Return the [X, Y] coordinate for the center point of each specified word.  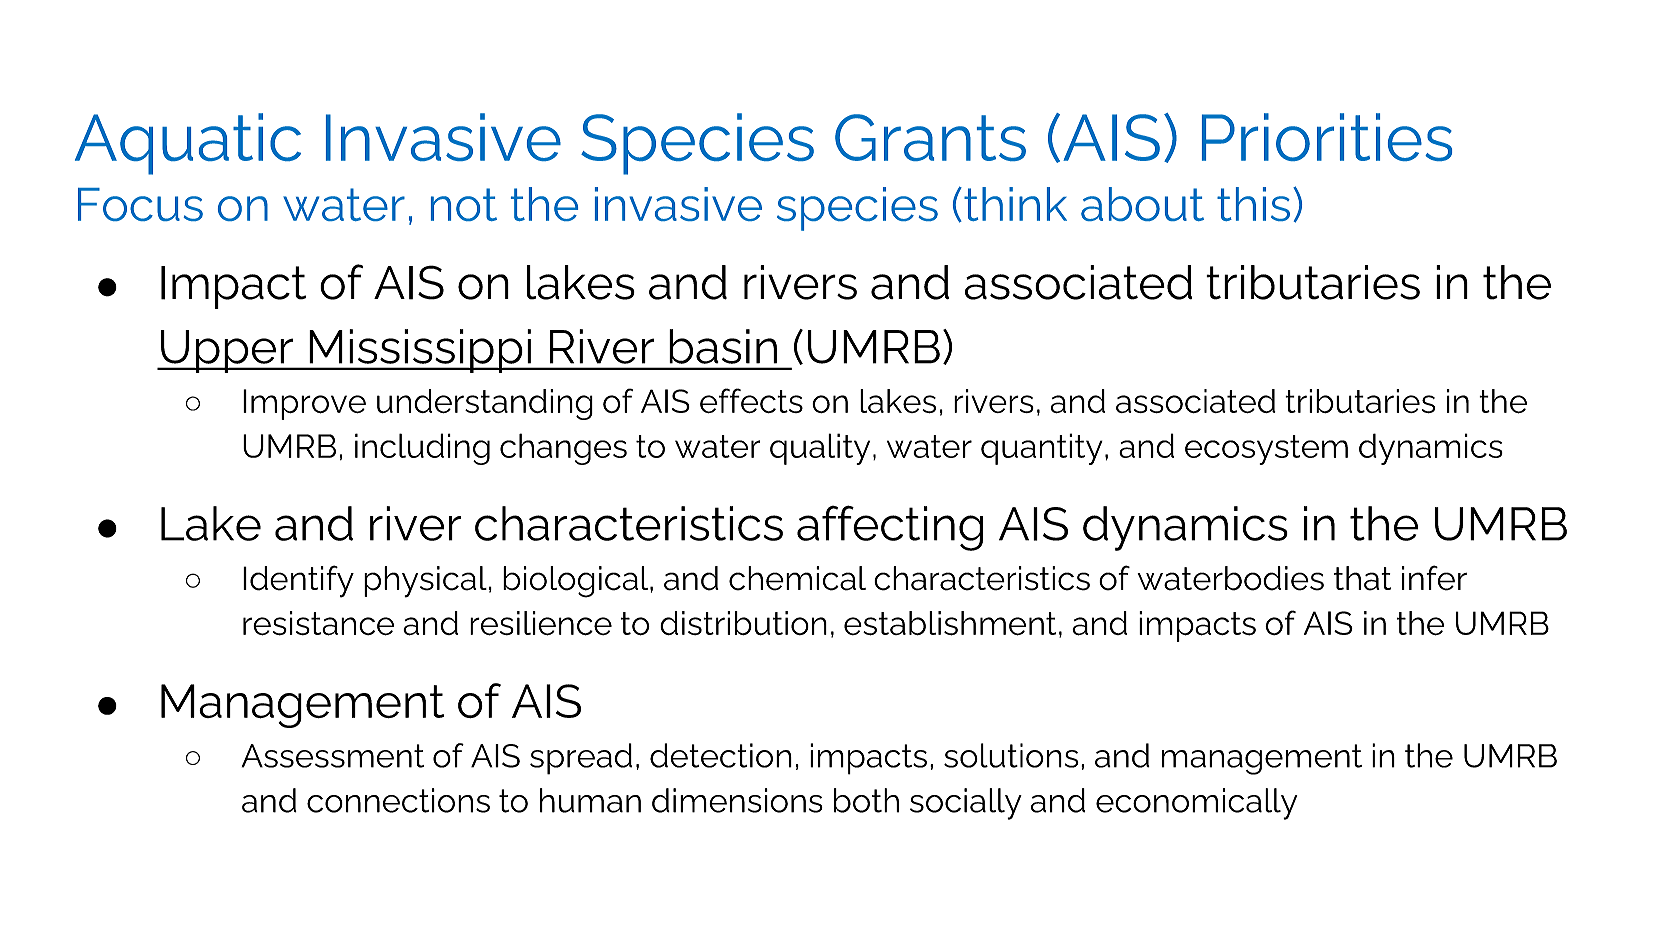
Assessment [333, 756]
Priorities [1327, 137]
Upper [227, 351]
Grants [930, 137]
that [1362, 578]
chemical [797, 578]
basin [723, 346]
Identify [298, 581]
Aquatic [188, 144]
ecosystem [1266, 450]
